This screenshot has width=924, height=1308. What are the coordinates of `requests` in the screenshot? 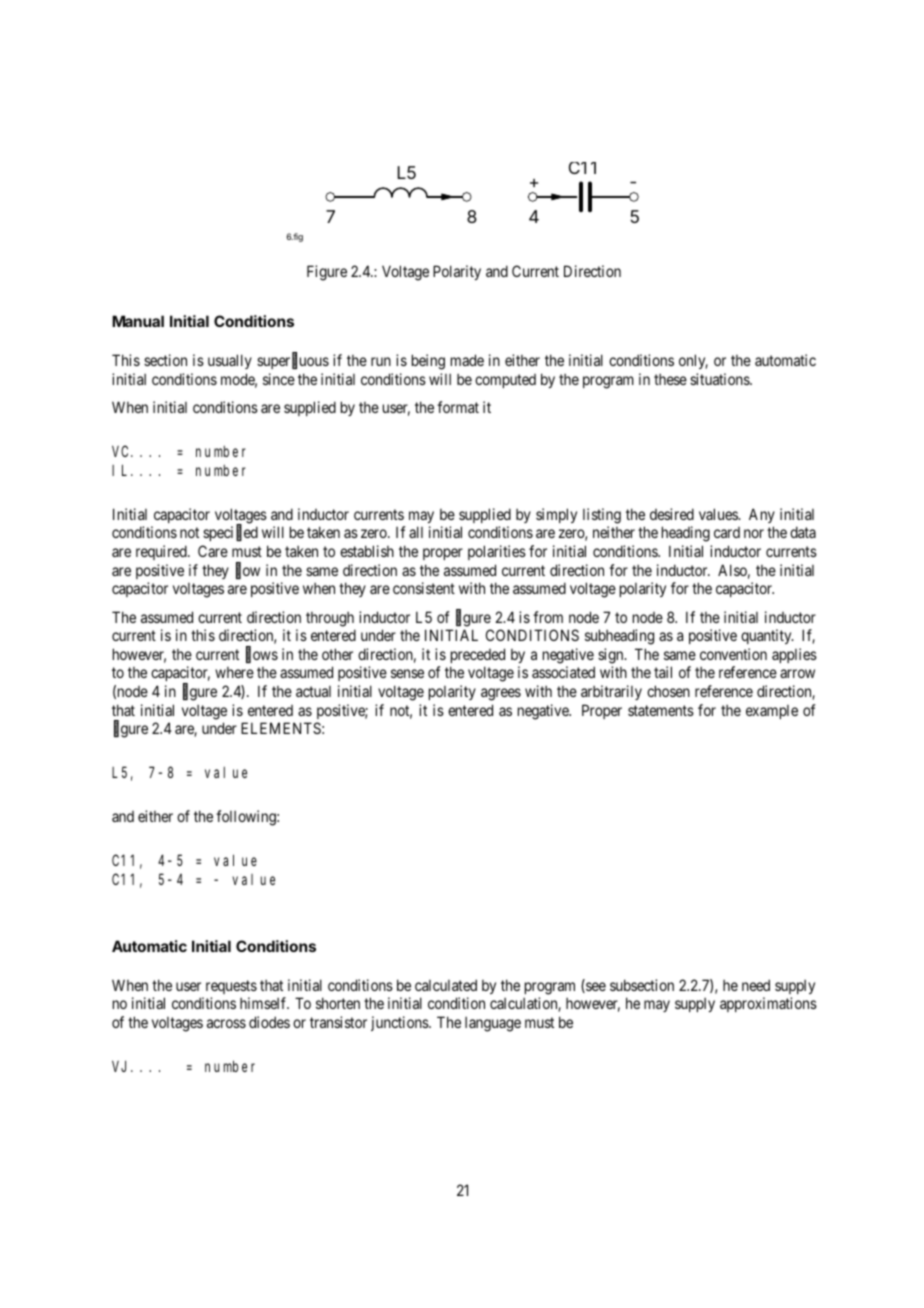 It's located at (231, 987).
